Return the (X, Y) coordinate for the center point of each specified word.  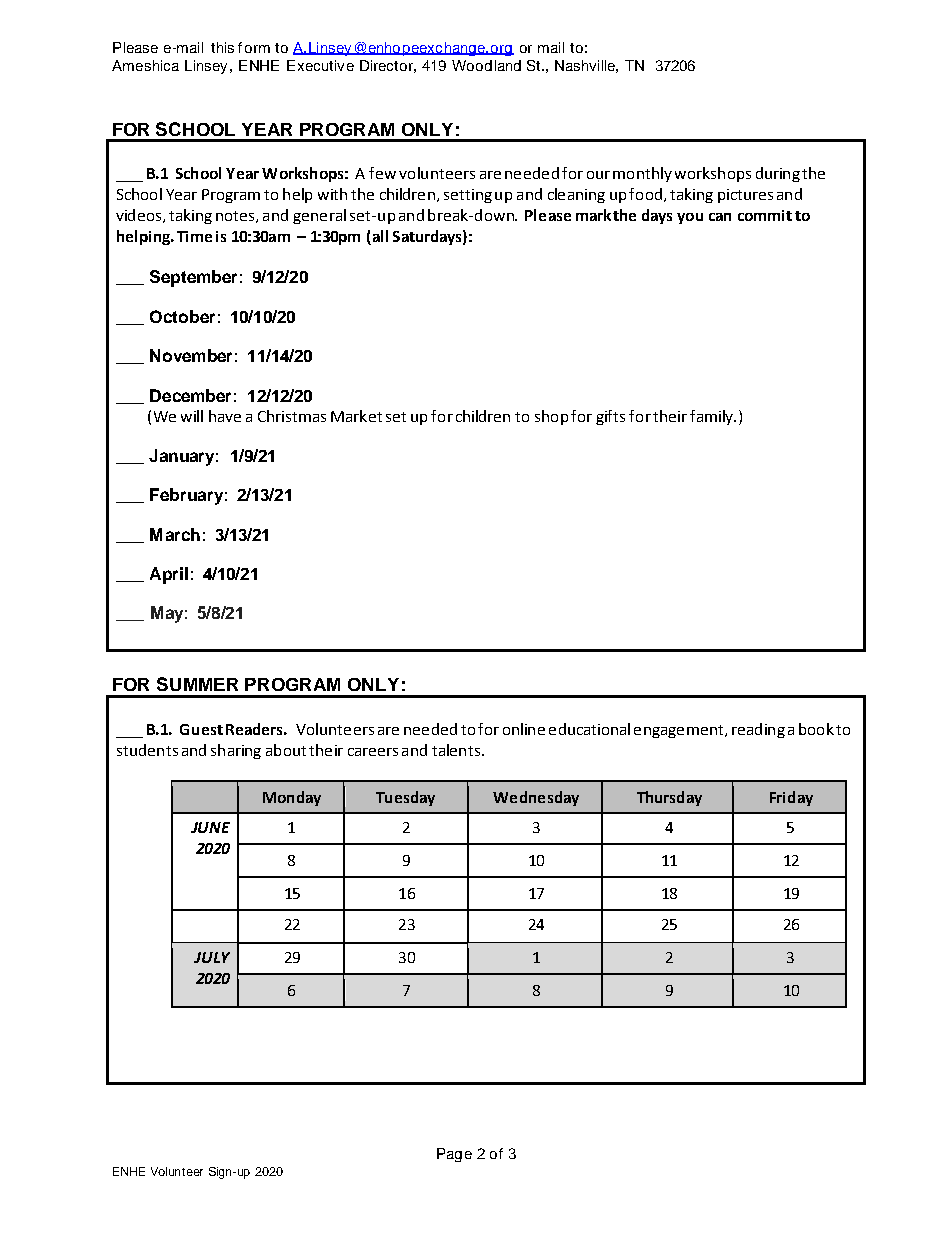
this (222, 47)
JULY (212, 957)
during (778, 174)
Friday (791, 798)
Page (454, 1155)
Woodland (486, 65)
